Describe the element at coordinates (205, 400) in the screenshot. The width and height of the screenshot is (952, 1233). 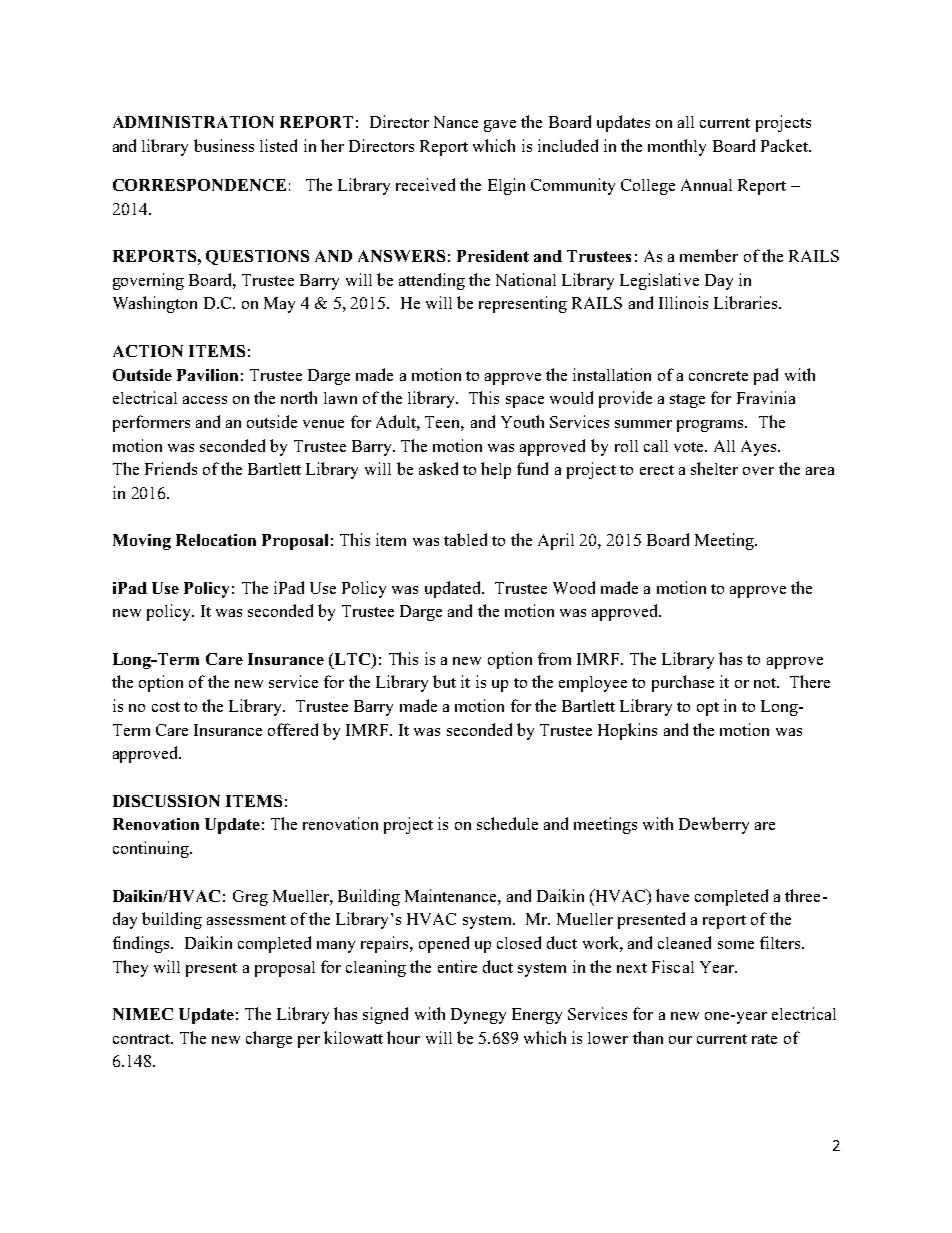
I see `access` at that location.
